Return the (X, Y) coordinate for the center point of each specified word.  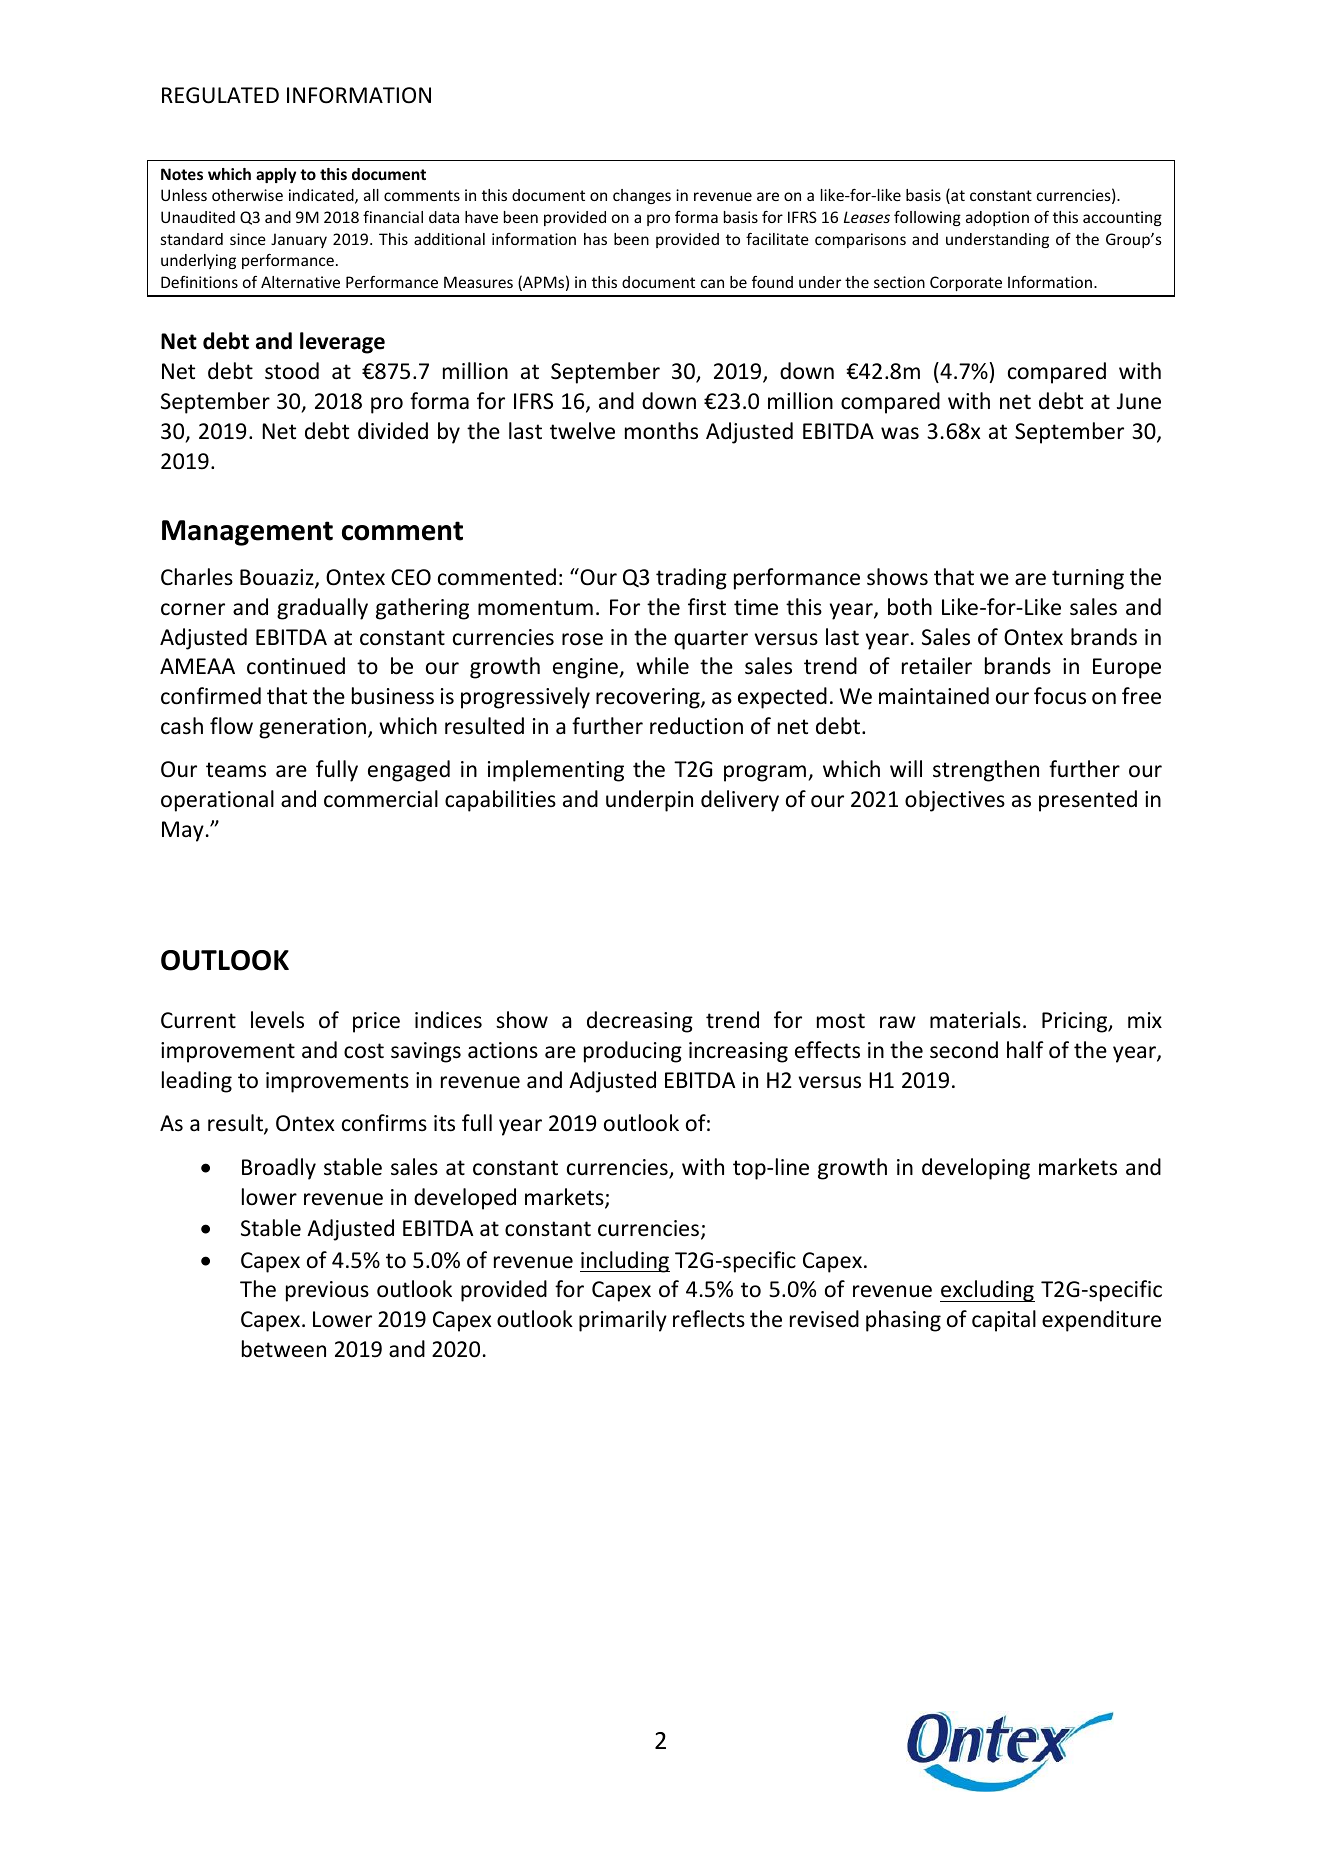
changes (642, 196)
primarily (623, 1321)
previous (327, 1291)
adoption (997, 218)
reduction (696, 726)
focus (1060, 696)
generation (312, 728)
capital (1004, 1321)
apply (276, 175)
